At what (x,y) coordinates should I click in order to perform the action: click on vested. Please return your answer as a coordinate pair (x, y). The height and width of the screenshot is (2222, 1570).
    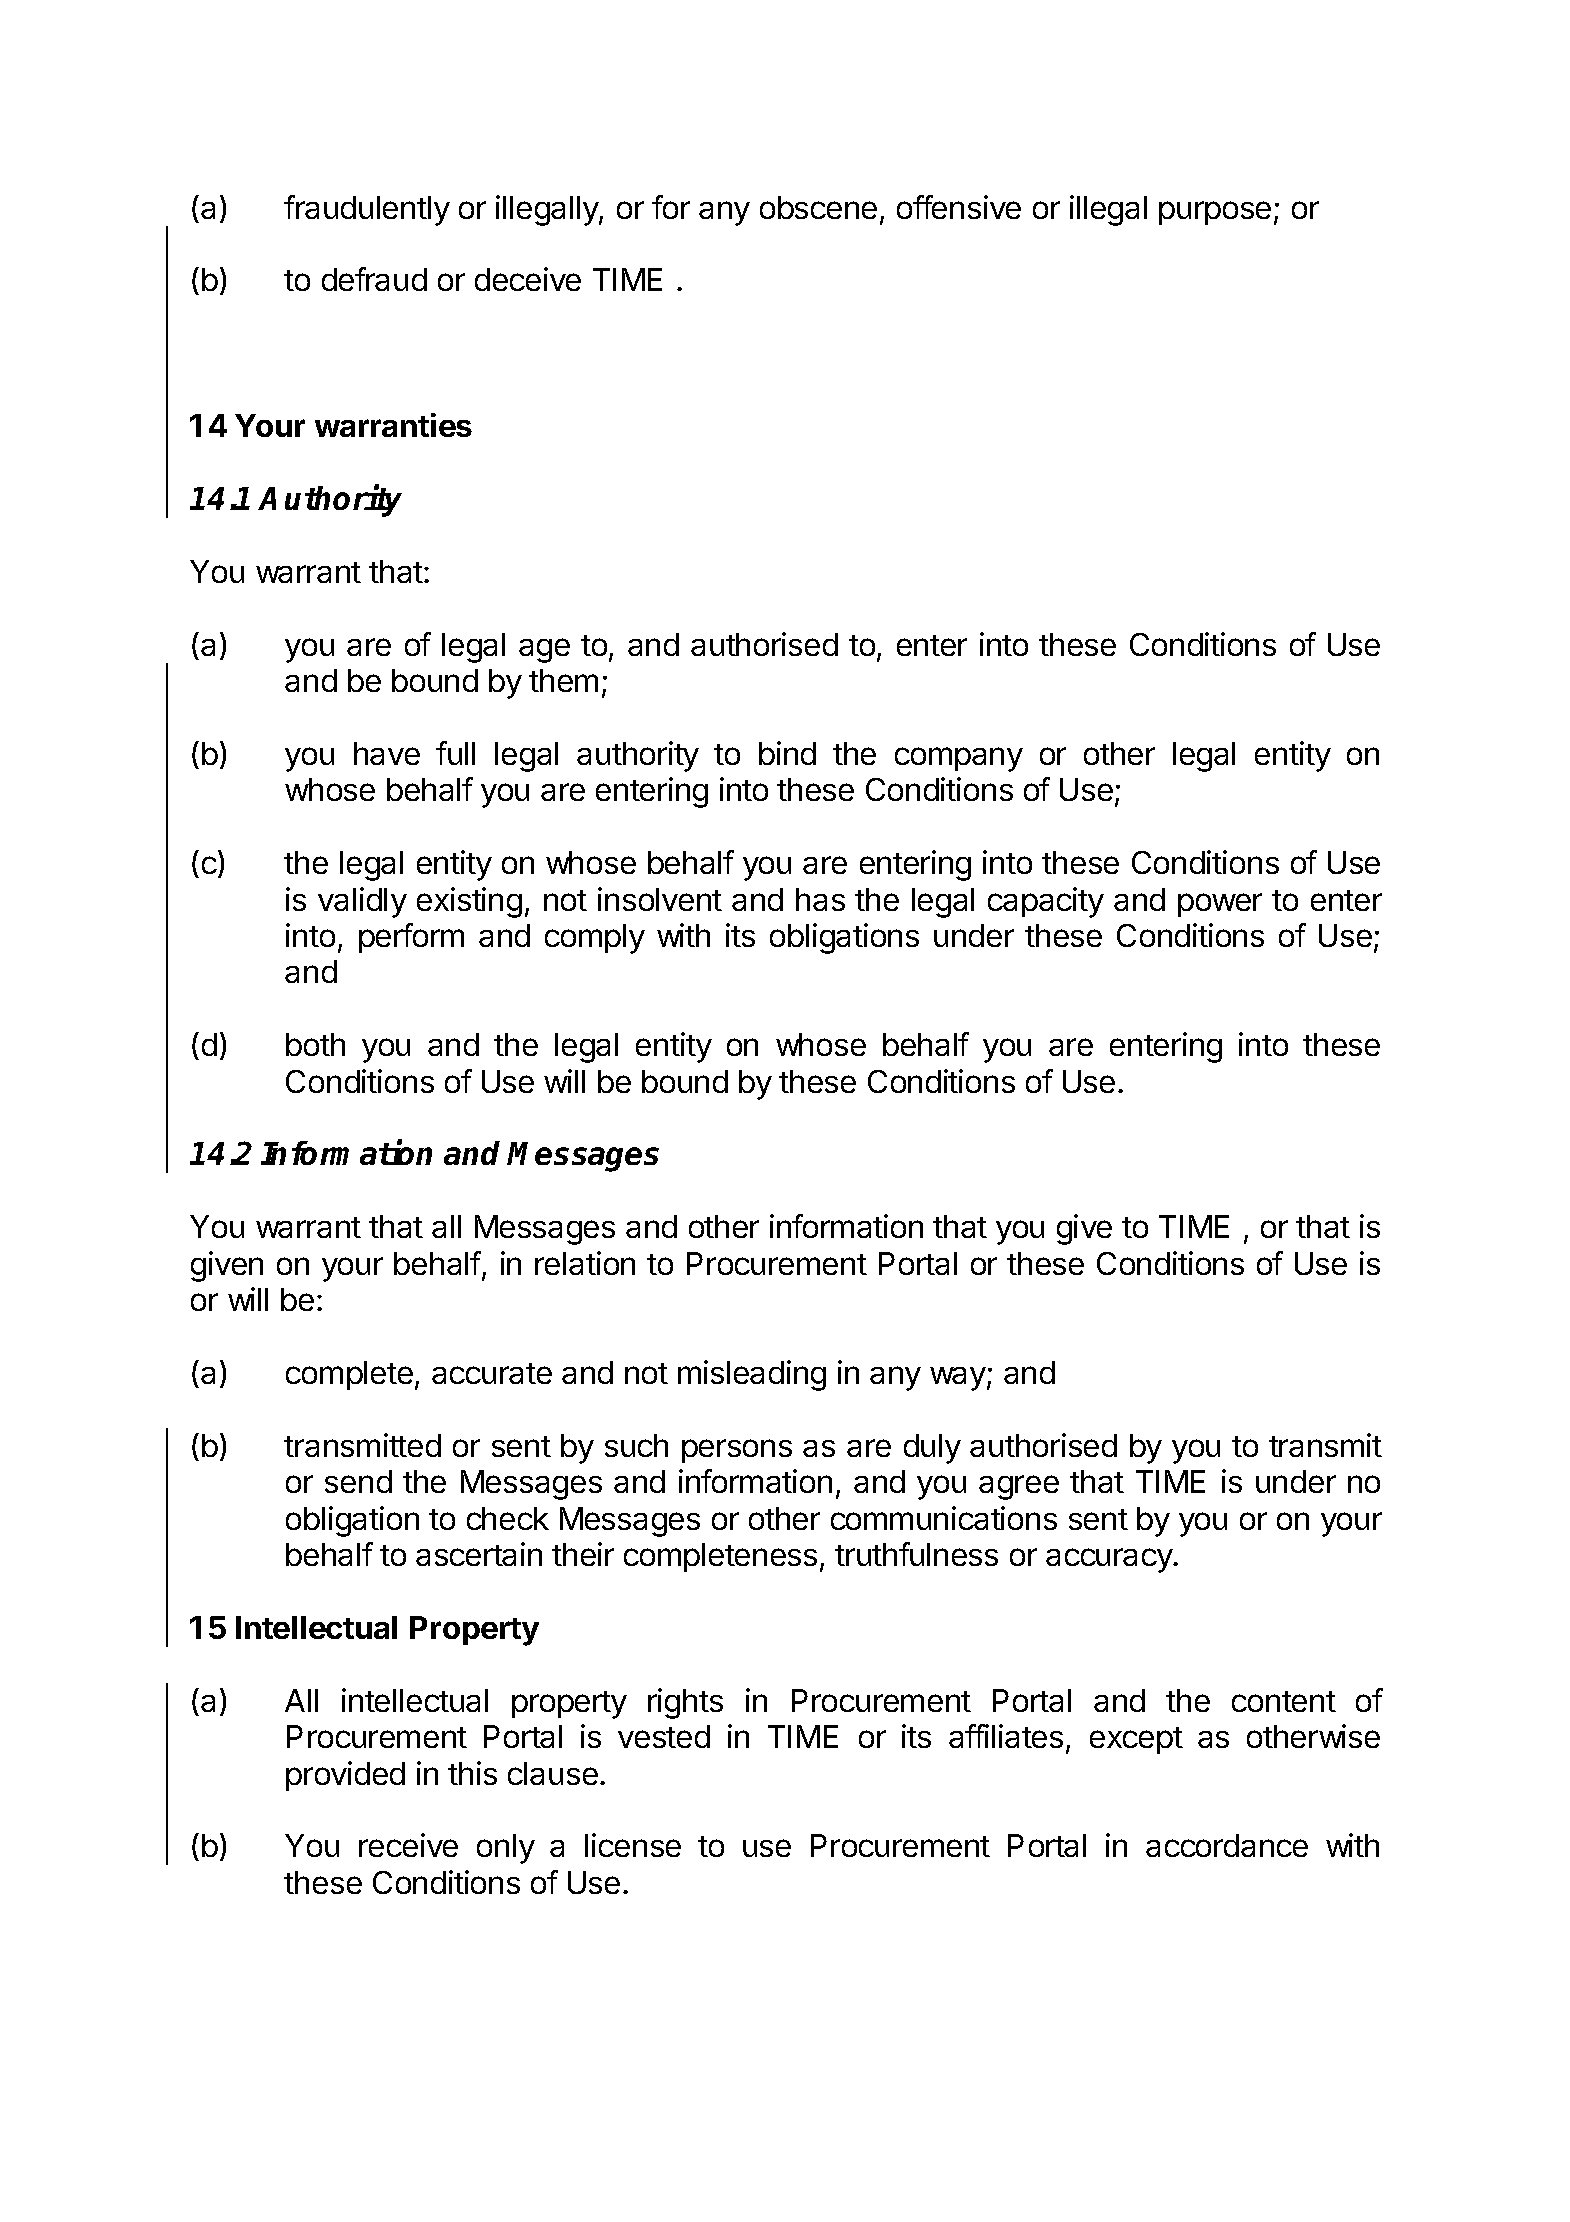
    Looking at the image, I should click on (664, 1736).
